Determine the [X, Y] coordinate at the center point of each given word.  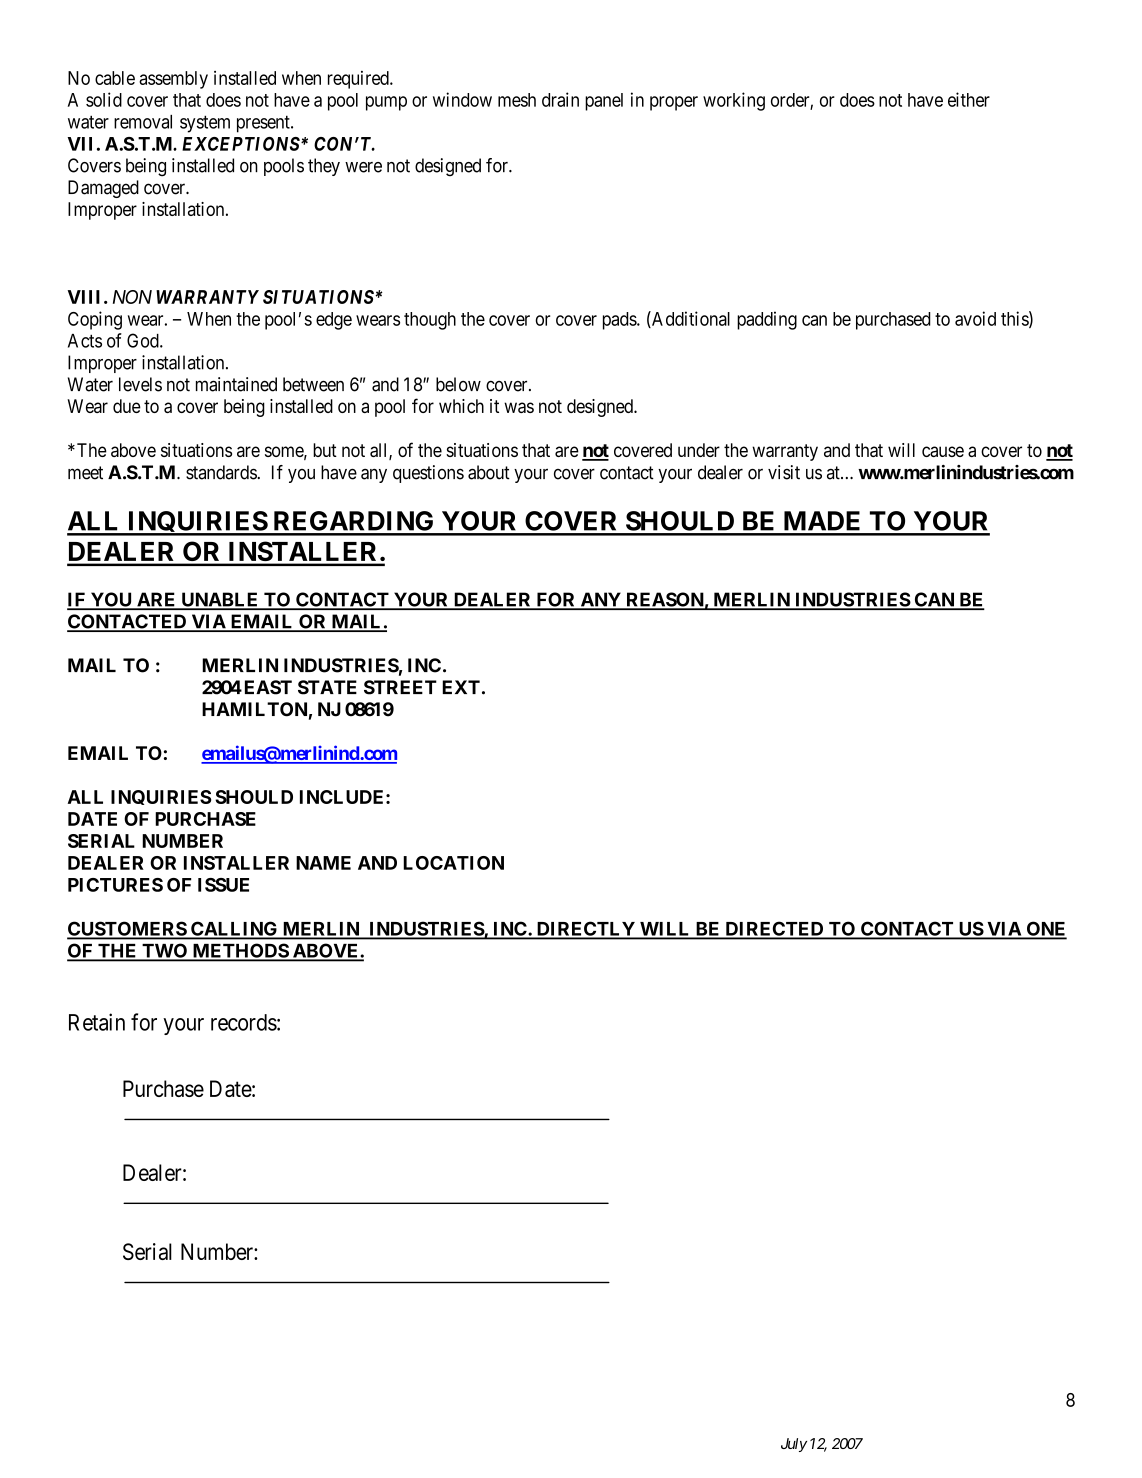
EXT [461, 687]
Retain [97, 1022]
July [794, 1445]
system [205, 124]
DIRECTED [774, 930]
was [519, 407]
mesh [517, 100]
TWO [165, 951]
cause [943, 451]
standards [222, 472]
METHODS [240, 951]
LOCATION [453, 863]
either [969, 99]
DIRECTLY [585, 930]
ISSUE [223, 885]
